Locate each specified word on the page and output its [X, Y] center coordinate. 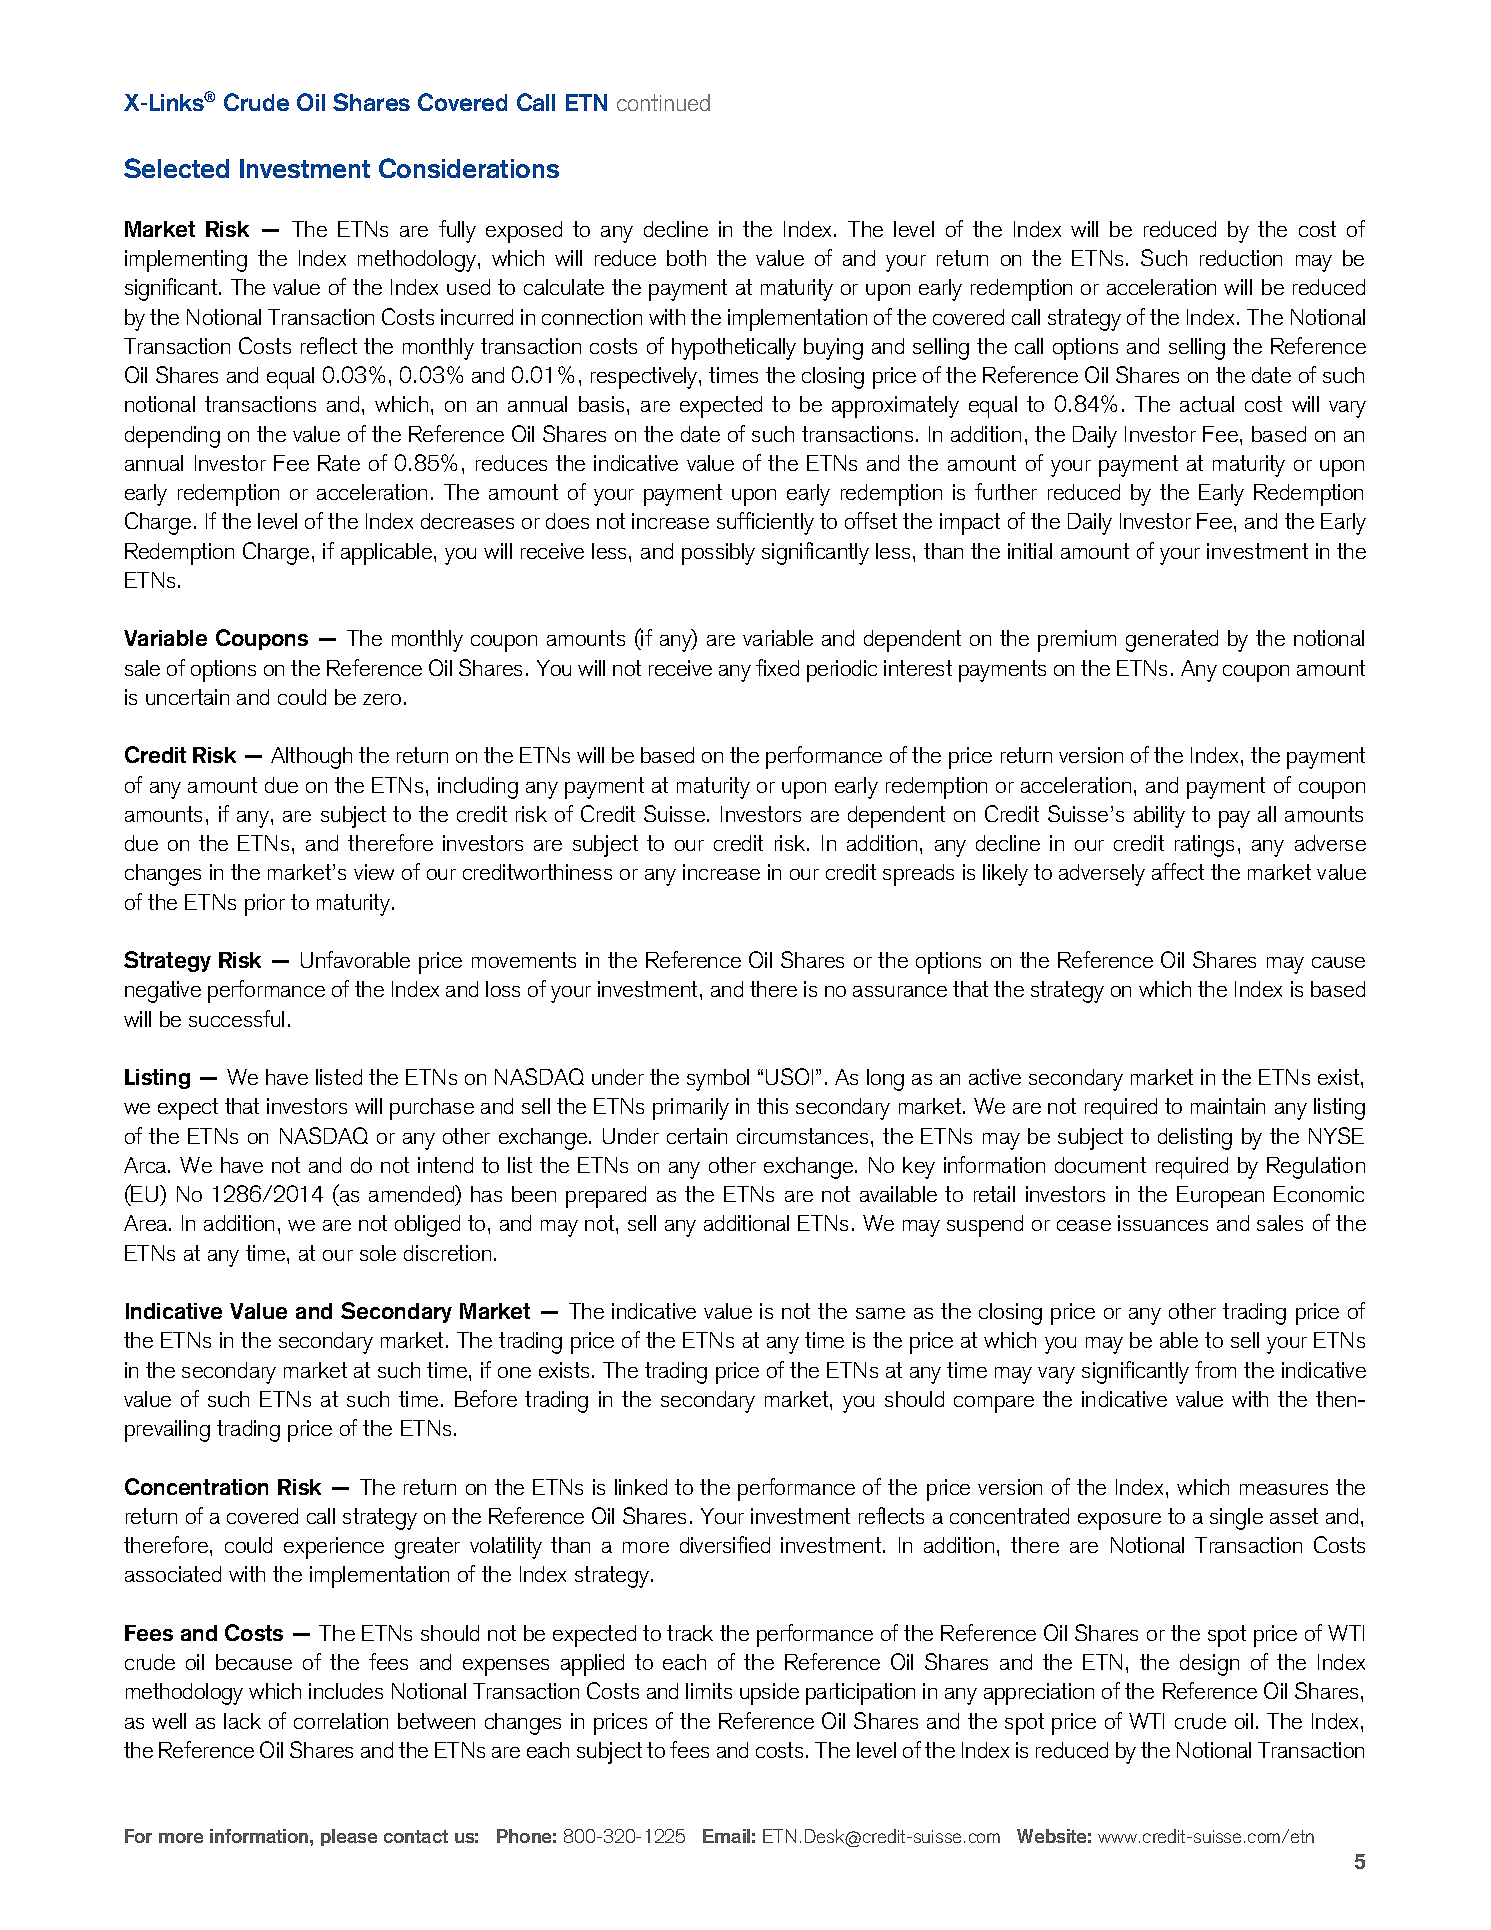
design [1209, 1665]
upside [769, 1694]
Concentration [196, 1486]
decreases [467, 521]
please [349, 1837]
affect [1178, 871]
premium [1077, 641]
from [1215, 1369]
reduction [1241, 258]
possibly [718, 554]
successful [236, 1018]
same [880, 1313]
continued [663, 102]
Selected [176, 168]
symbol [718, 1080]
